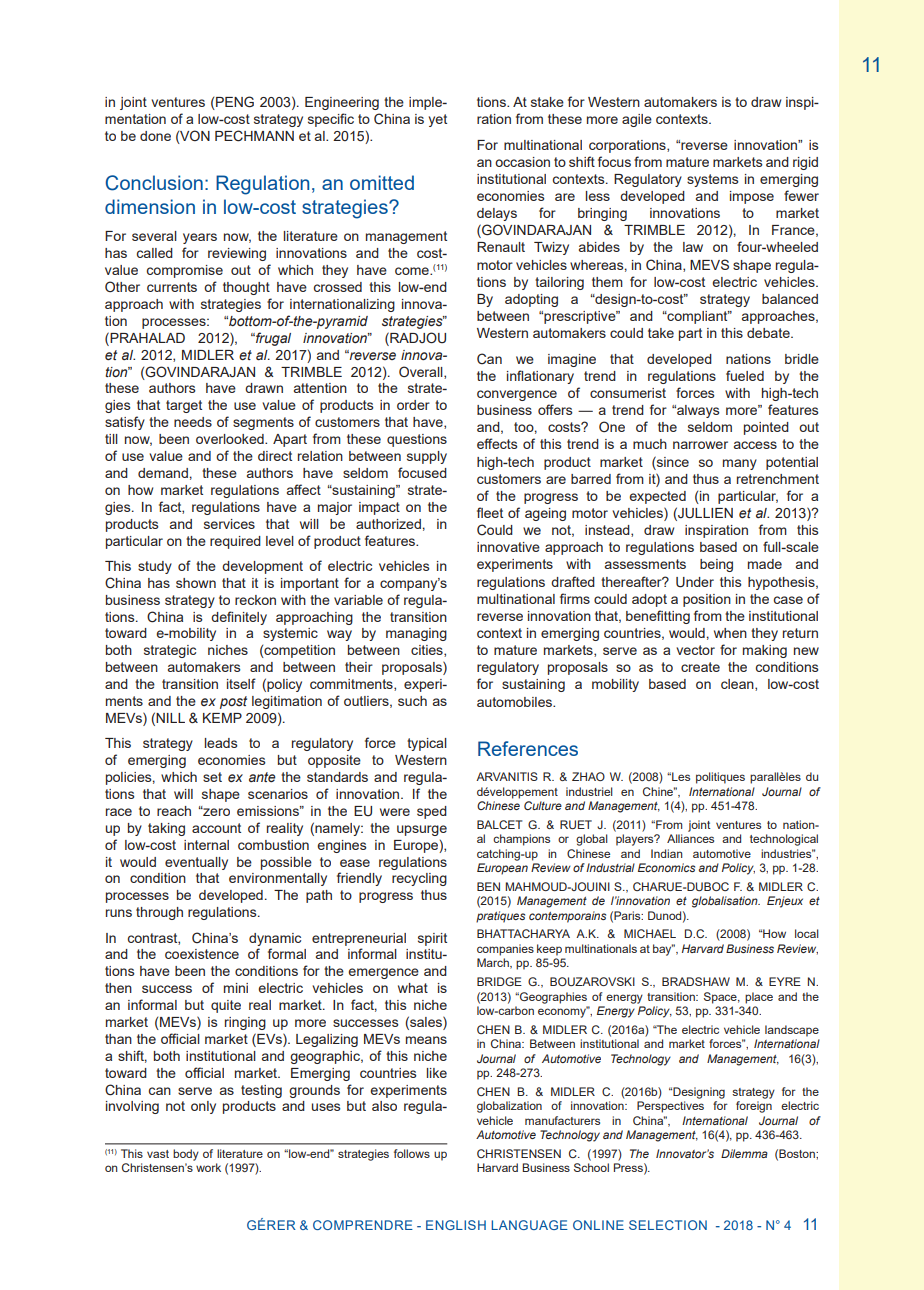 This page has height=1290, width=924. What do you see at coordinates (700, 667) in the page?
I see `create` at bounding box center [700, 667].
